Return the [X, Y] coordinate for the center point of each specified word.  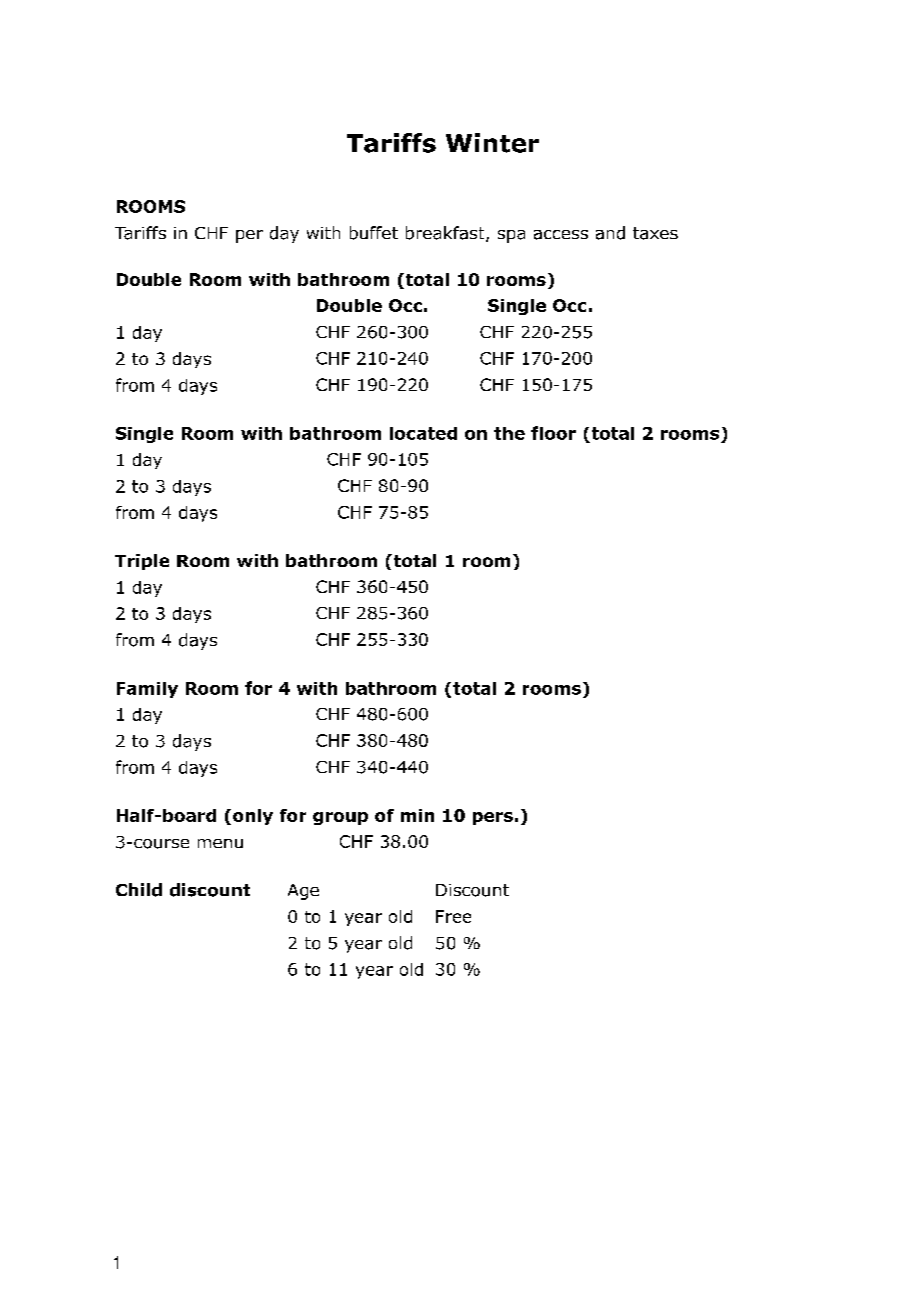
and [610, 233]
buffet [374, 233]
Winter [492, 143]
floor [553, 433]
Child [139, 890]
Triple [142, 562]
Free [453, 916]
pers [493, 818]
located [423, 433]
